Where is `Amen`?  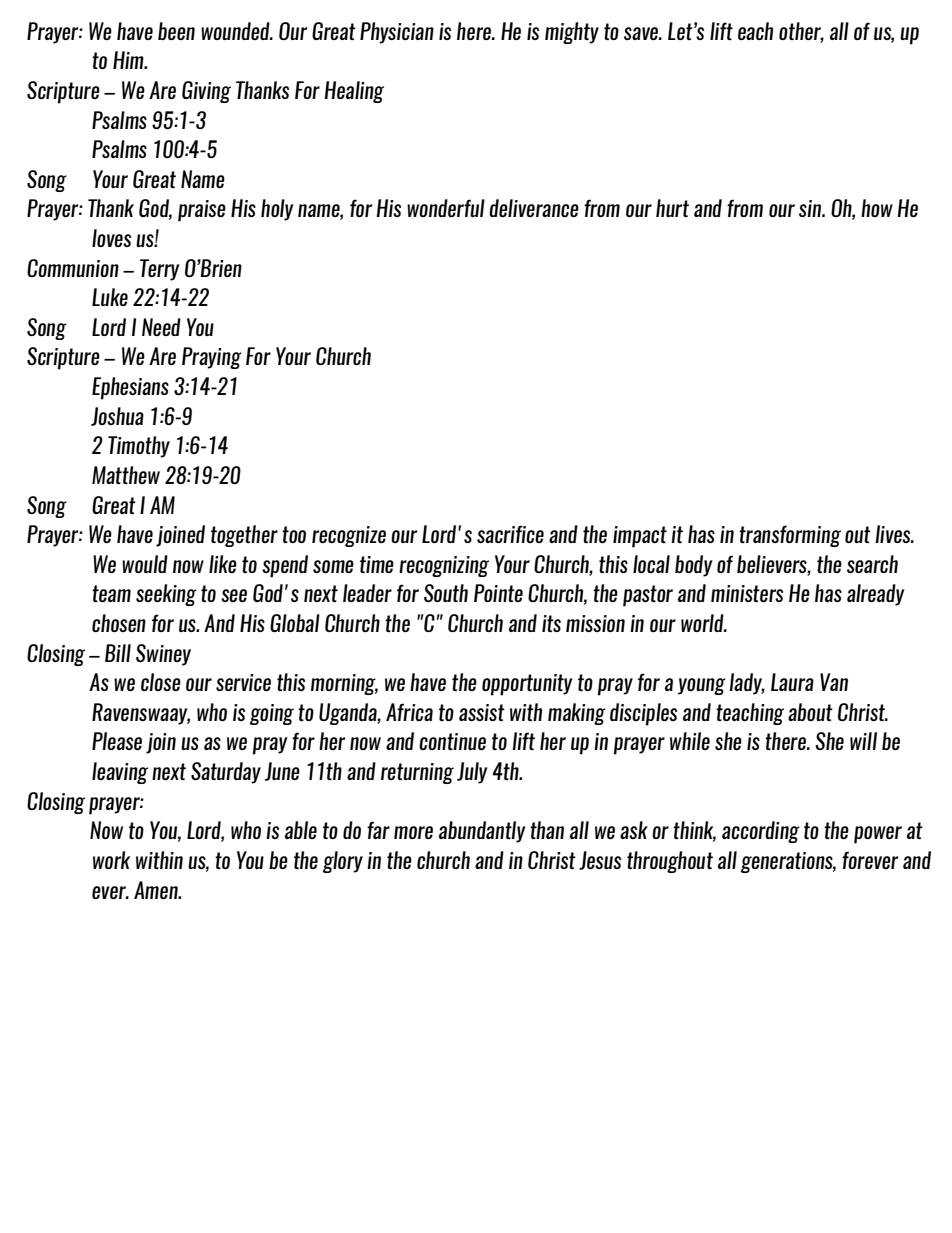 Amen is located at coordinates (157, 890).
